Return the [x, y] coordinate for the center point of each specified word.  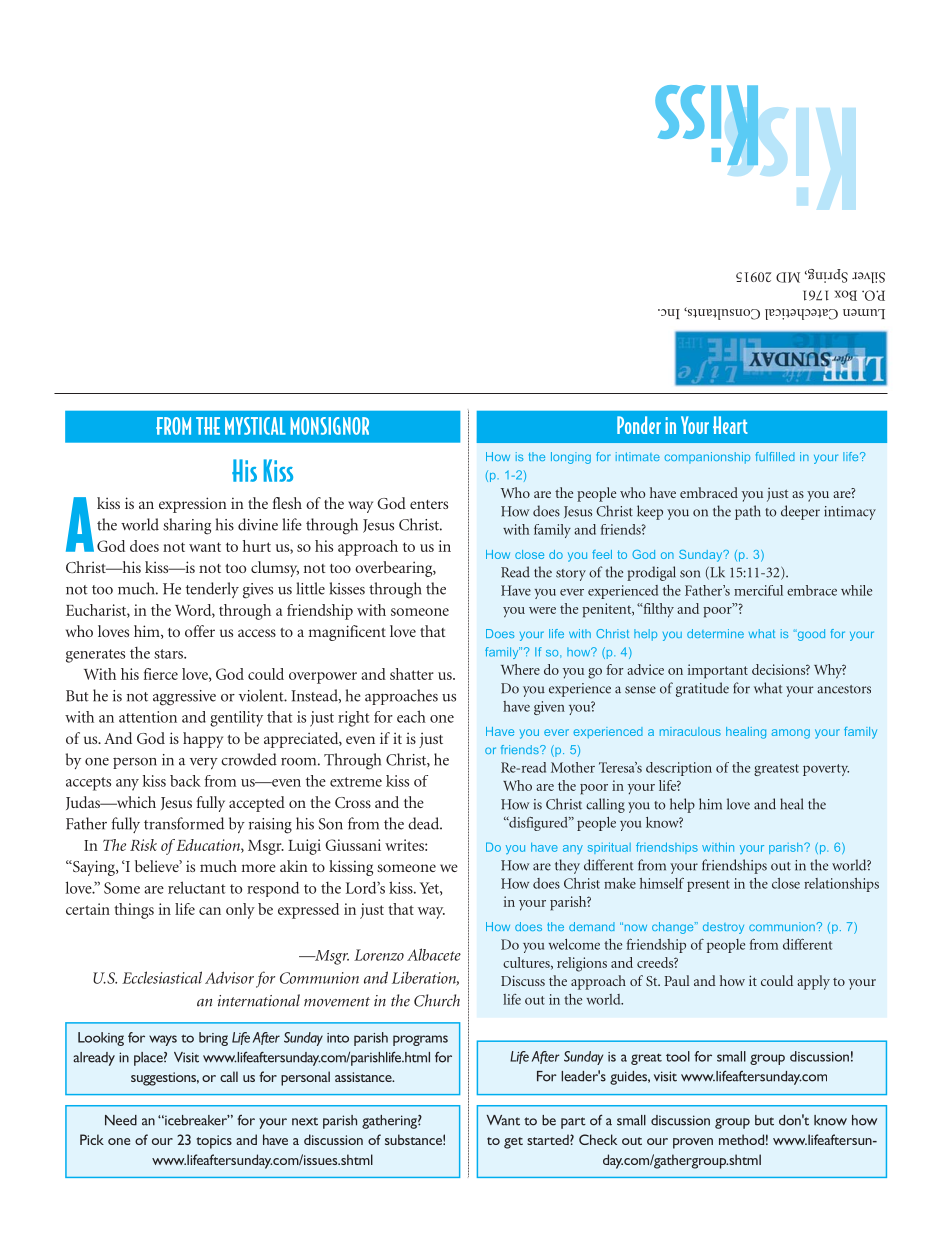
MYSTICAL [255, 426]
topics [214, 1142]
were [542, 610]
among [791, 734]
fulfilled [775, 456]
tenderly [212, 590]
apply [813, 982]
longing [571, 458]
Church [437, 1000]
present [708, 886]
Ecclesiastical [162, 977]
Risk [143, 845]
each [411, 716]
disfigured [538, 824]
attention [148, 717]
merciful [758, 590]
